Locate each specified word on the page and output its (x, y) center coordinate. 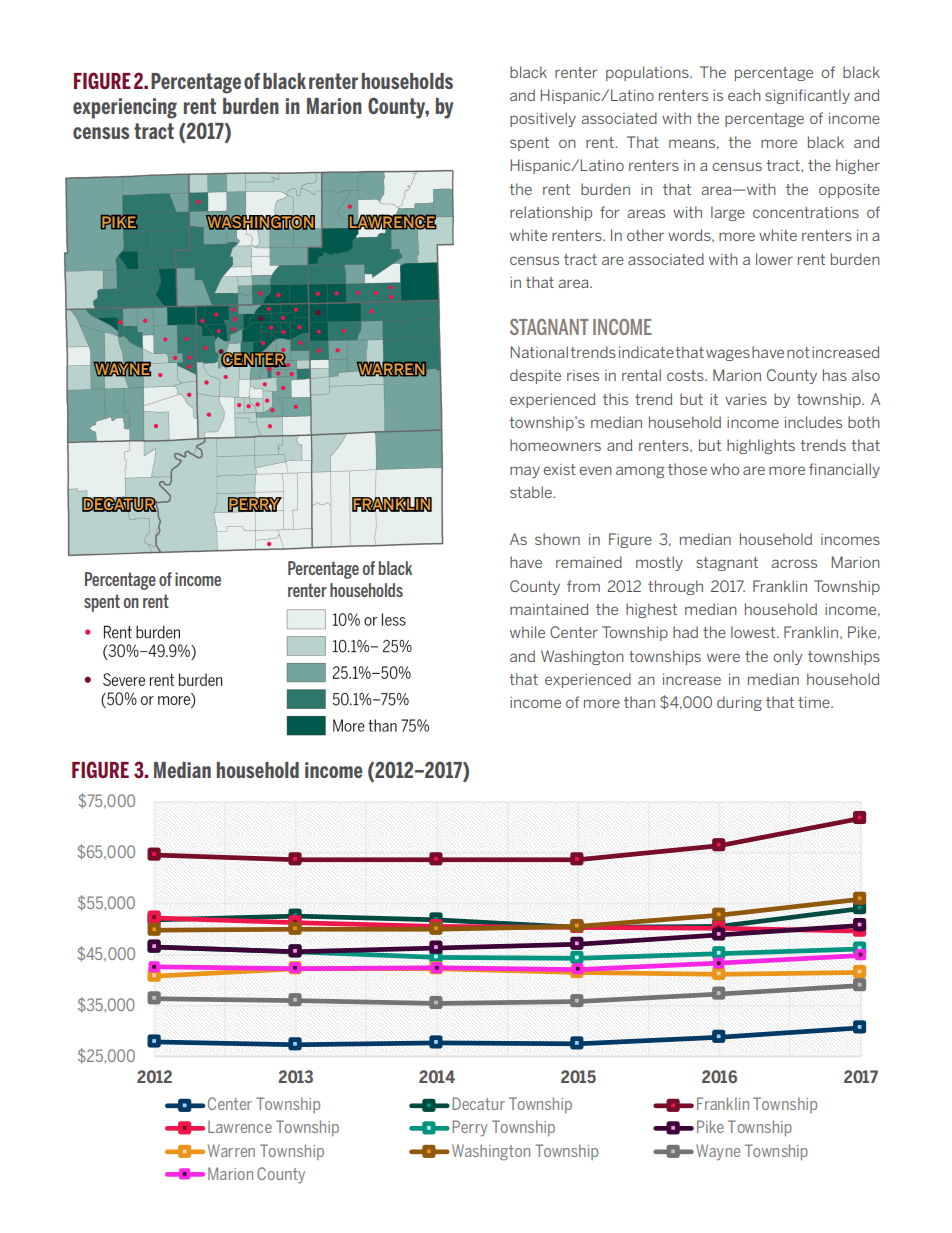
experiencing (125, 108)
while (527, 632)
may (525, 472)
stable (532, 492)
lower (774, 259)
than (639, 702)
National (539, 352)
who (725, 469)
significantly (807, 96)
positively (543, 119)
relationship (551, 213)
